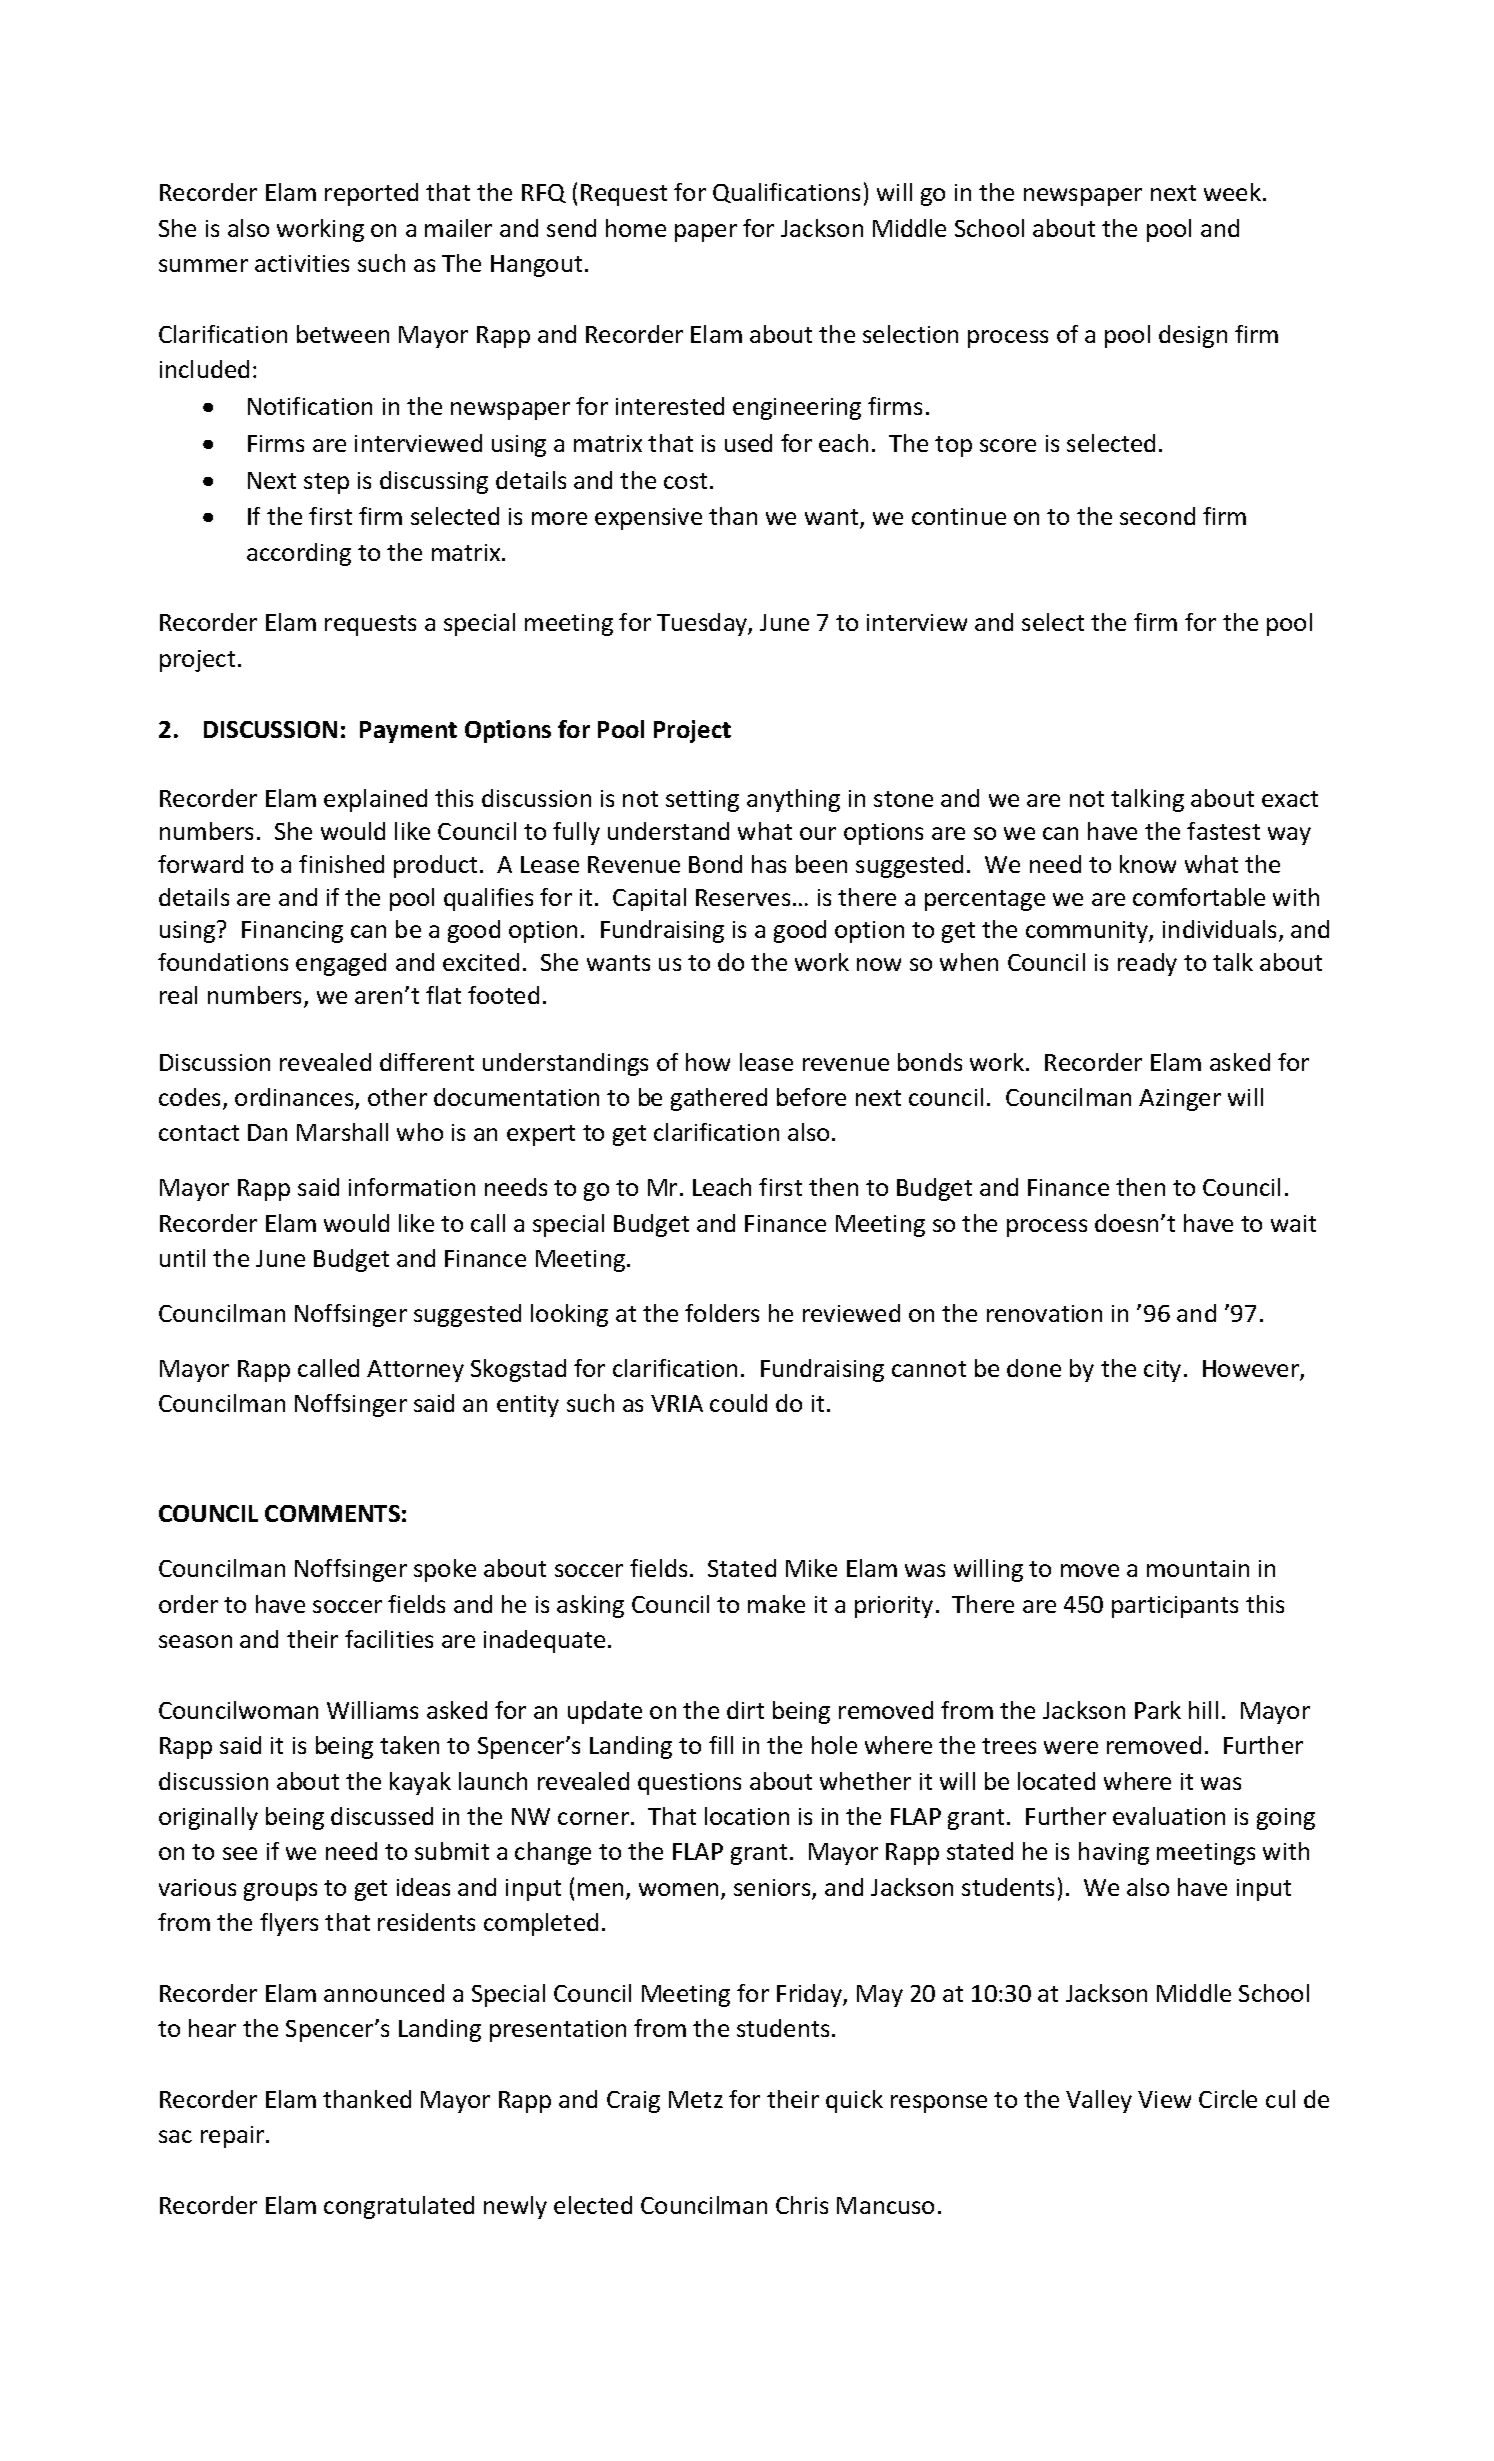 The image size is (1494, 2461). What do you see at coordinates (1099, 2101) in the document?
I see `Valley` at bounding box center [1099, 2101].
